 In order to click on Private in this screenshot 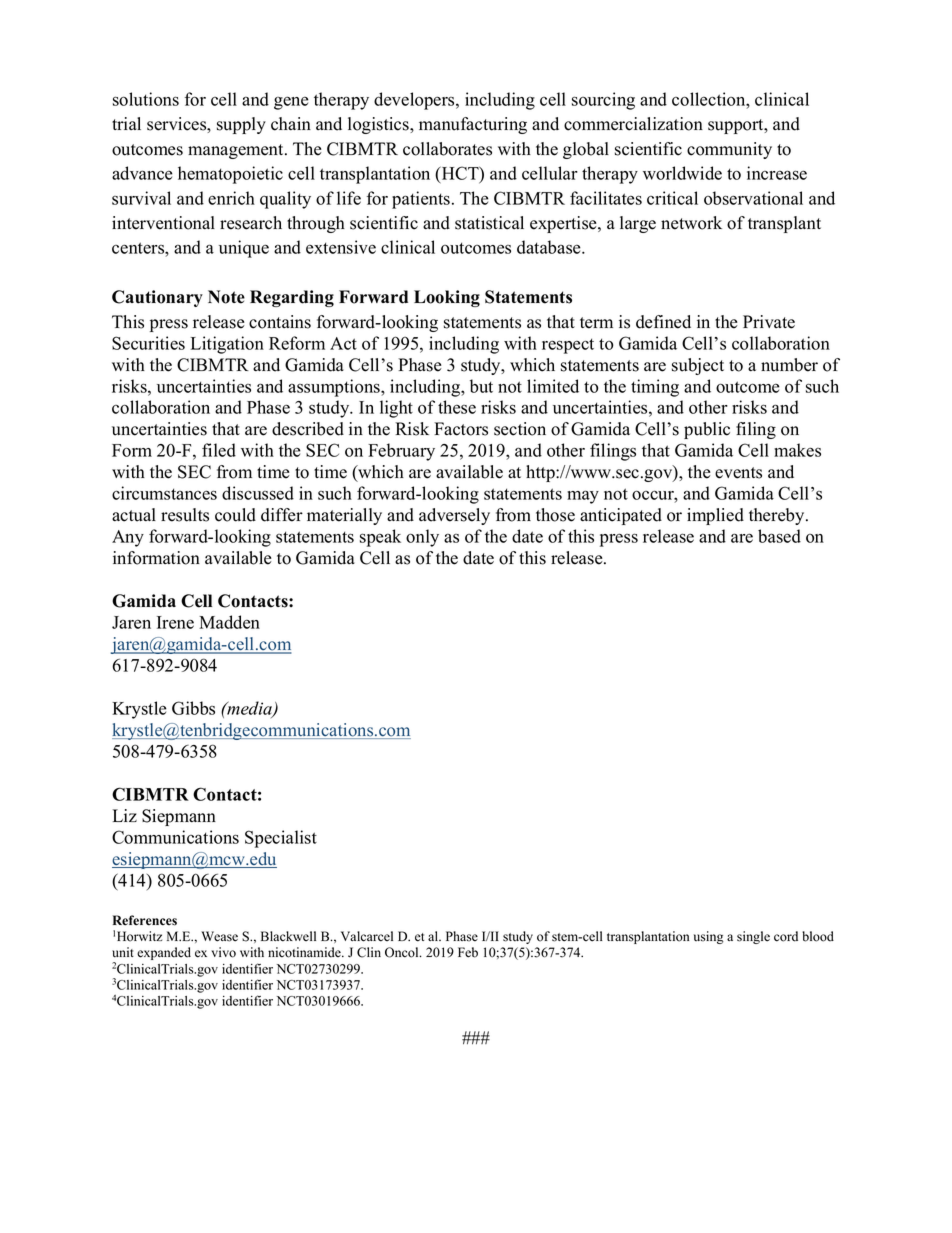, I will do `click(769, 322)`.
